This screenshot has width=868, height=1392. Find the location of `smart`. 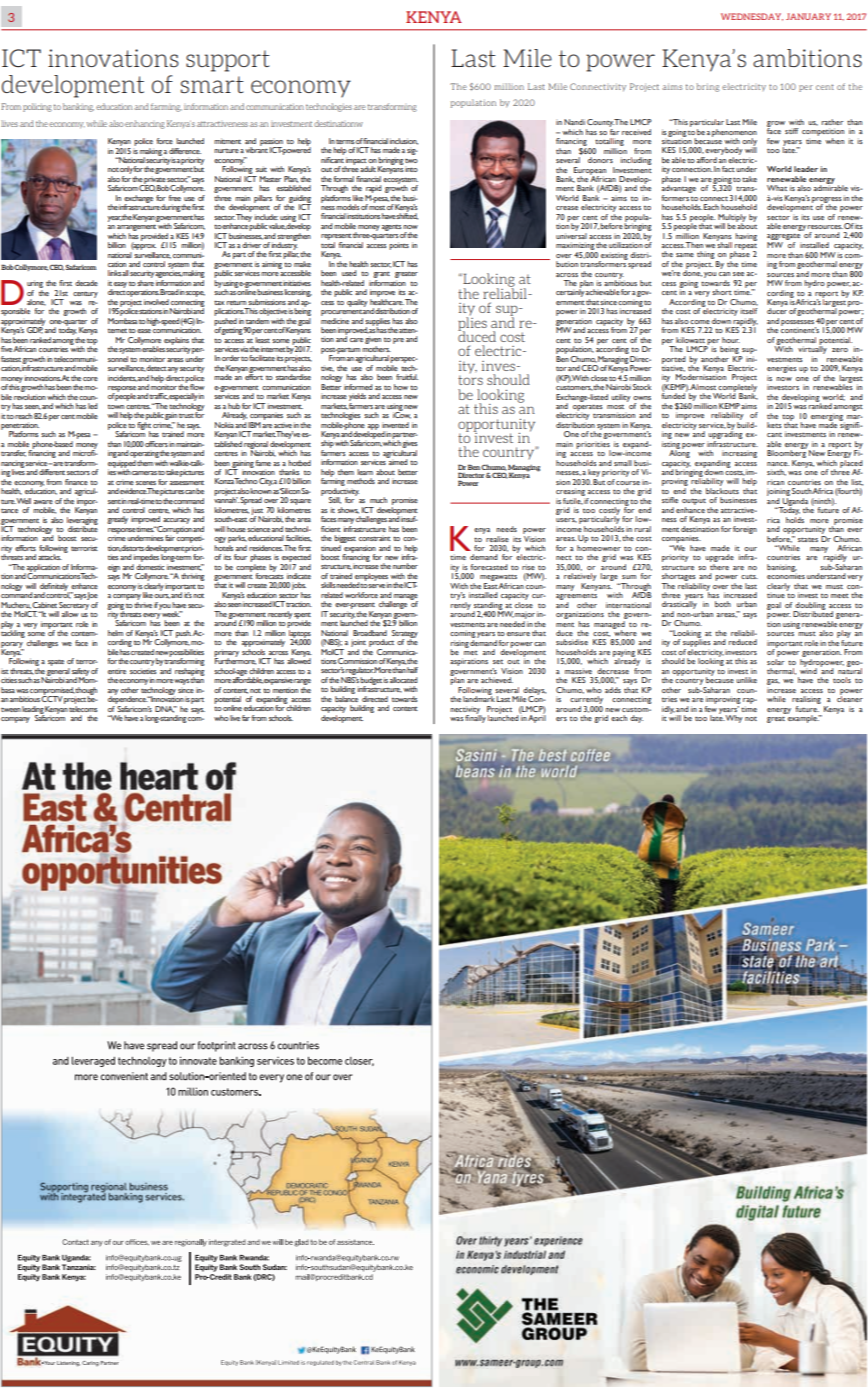

smart is located at coordinates (212, 84).
